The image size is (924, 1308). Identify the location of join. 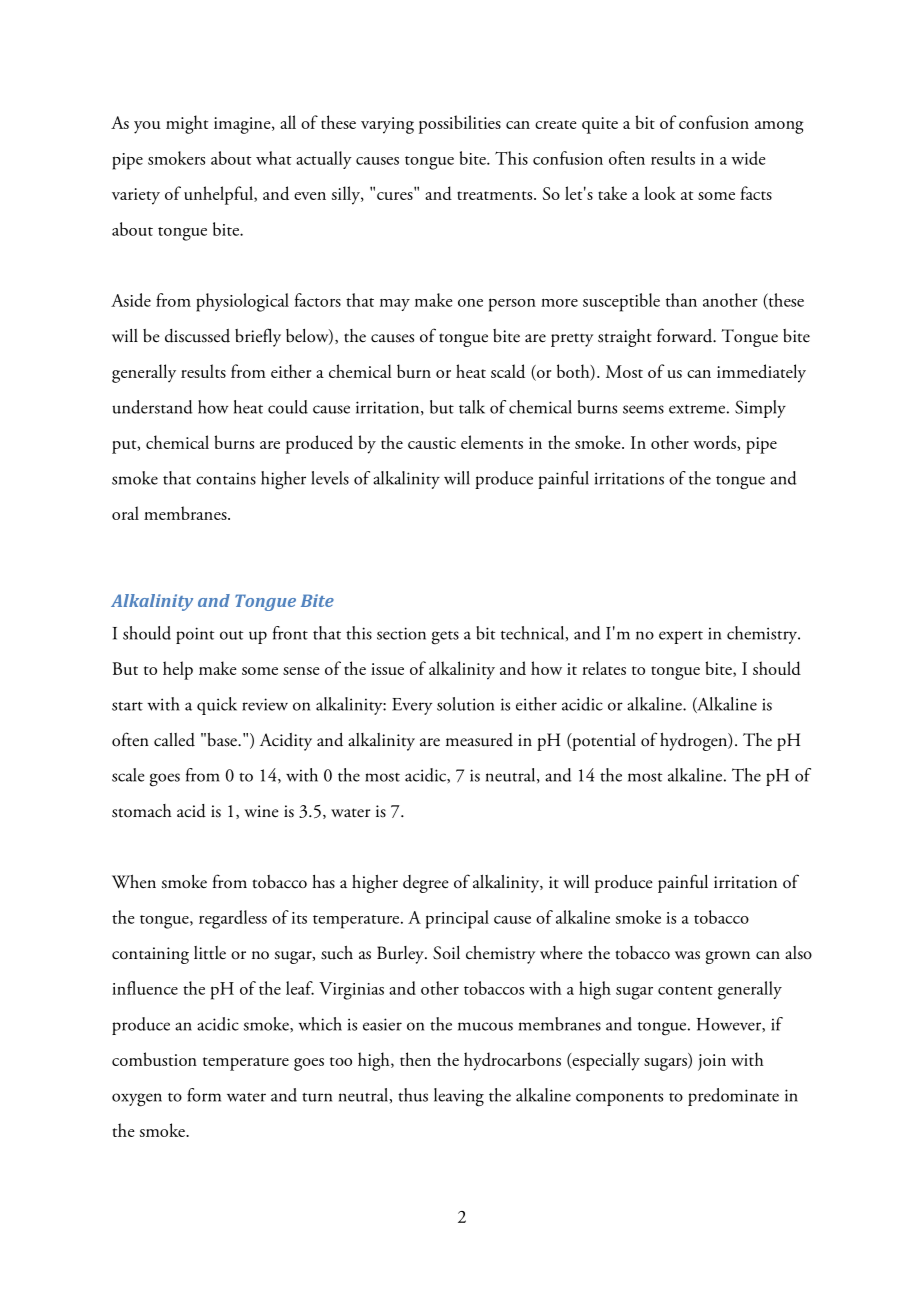
(712, 1062).
